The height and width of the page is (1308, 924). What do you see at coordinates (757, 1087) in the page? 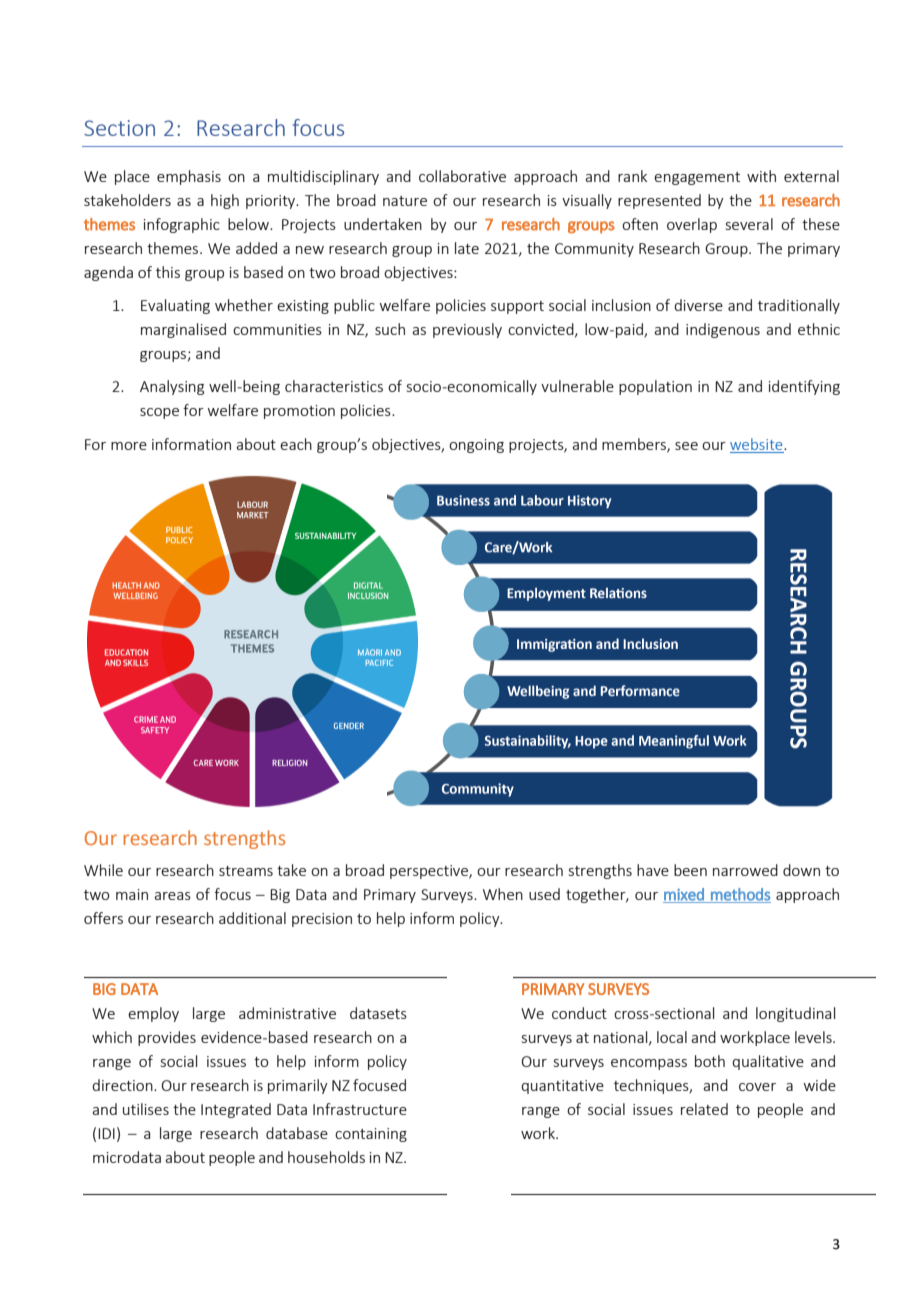
I see `cover` at bounding box center [757, 1087].
